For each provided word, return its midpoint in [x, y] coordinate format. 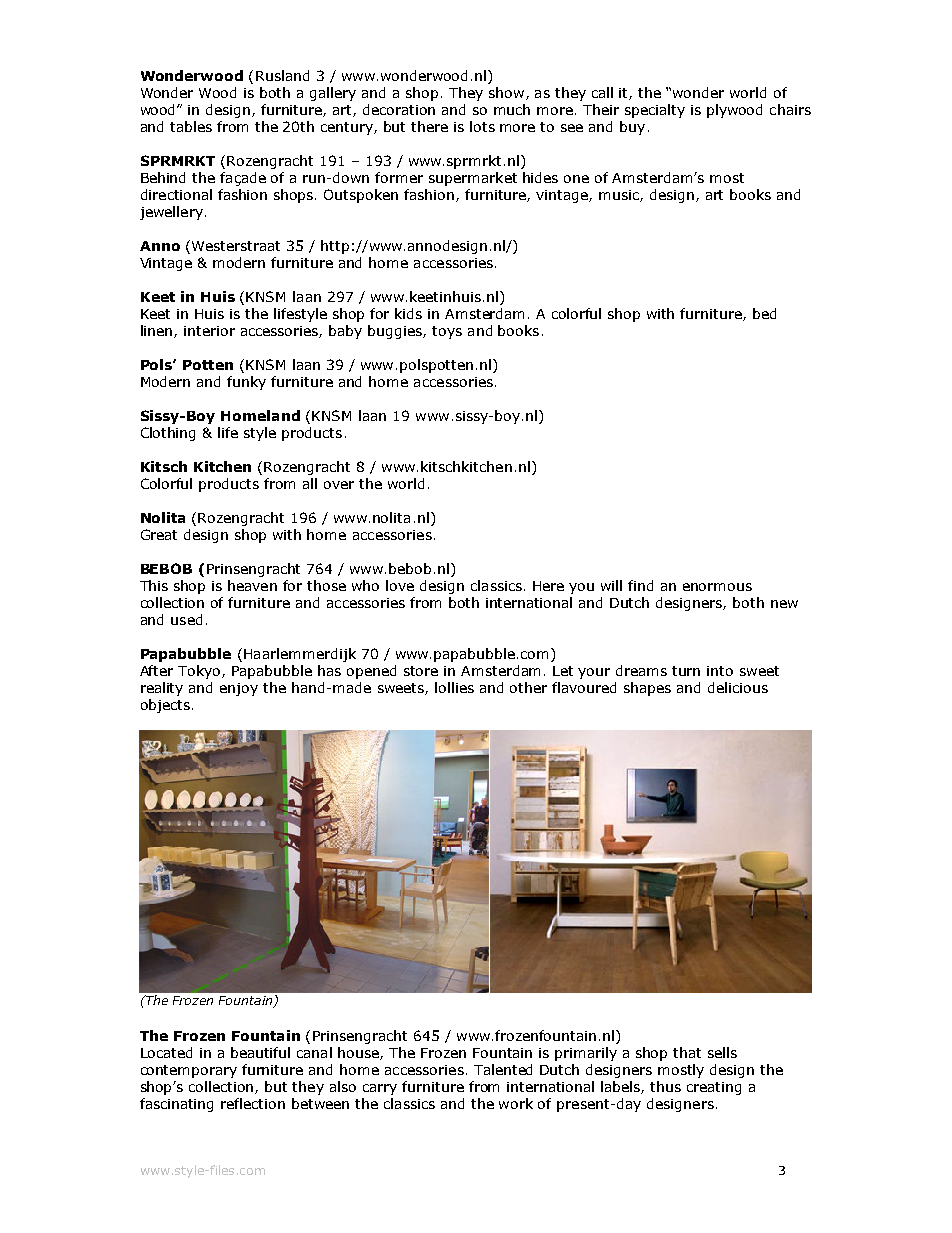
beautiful [260, 1052]
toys [447, 332]
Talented [503, 1069]
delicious [738, 687]
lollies [454, 687]
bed [764, 313]
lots [482, 126]
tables [191, 126]
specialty [655, 111]
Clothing [168, 434]
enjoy [239, 689]
